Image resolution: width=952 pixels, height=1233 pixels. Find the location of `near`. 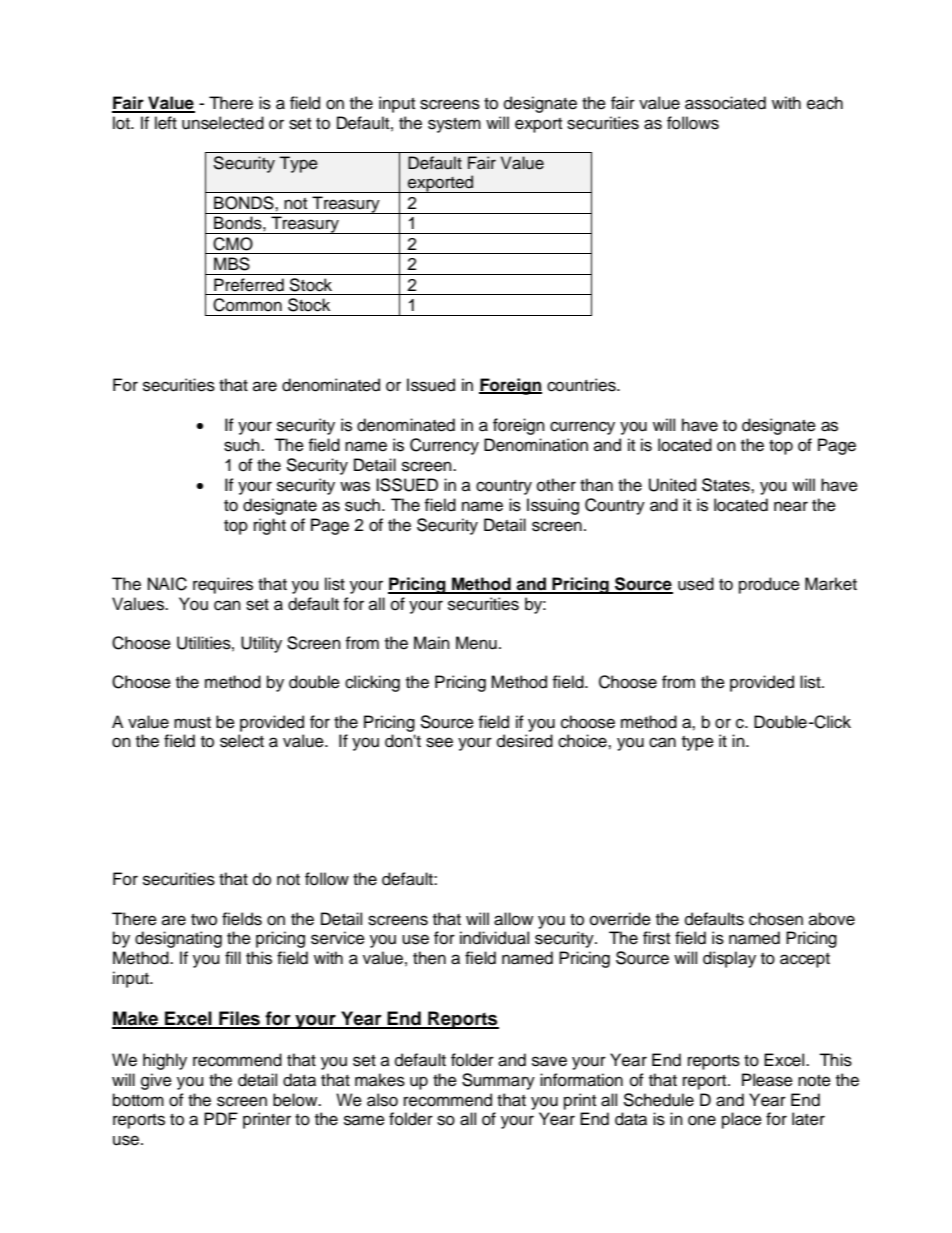

near is located at coordinates (791, 506).
